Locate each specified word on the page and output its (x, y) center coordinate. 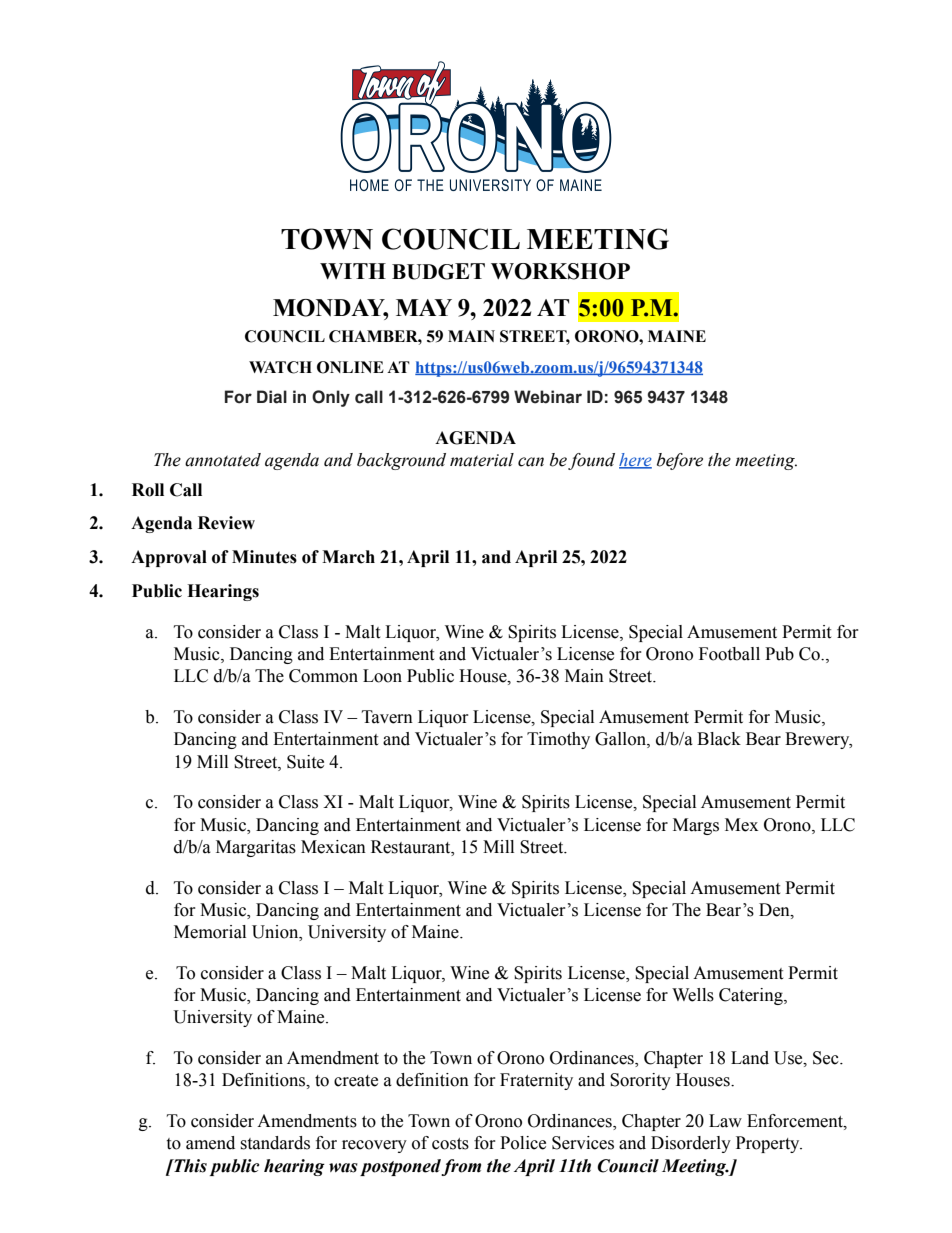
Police (523, 1143)
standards (275, 1143)
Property (769, 1144)
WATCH (280, 367)
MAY (424, 307)
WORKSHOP (560, 271)
